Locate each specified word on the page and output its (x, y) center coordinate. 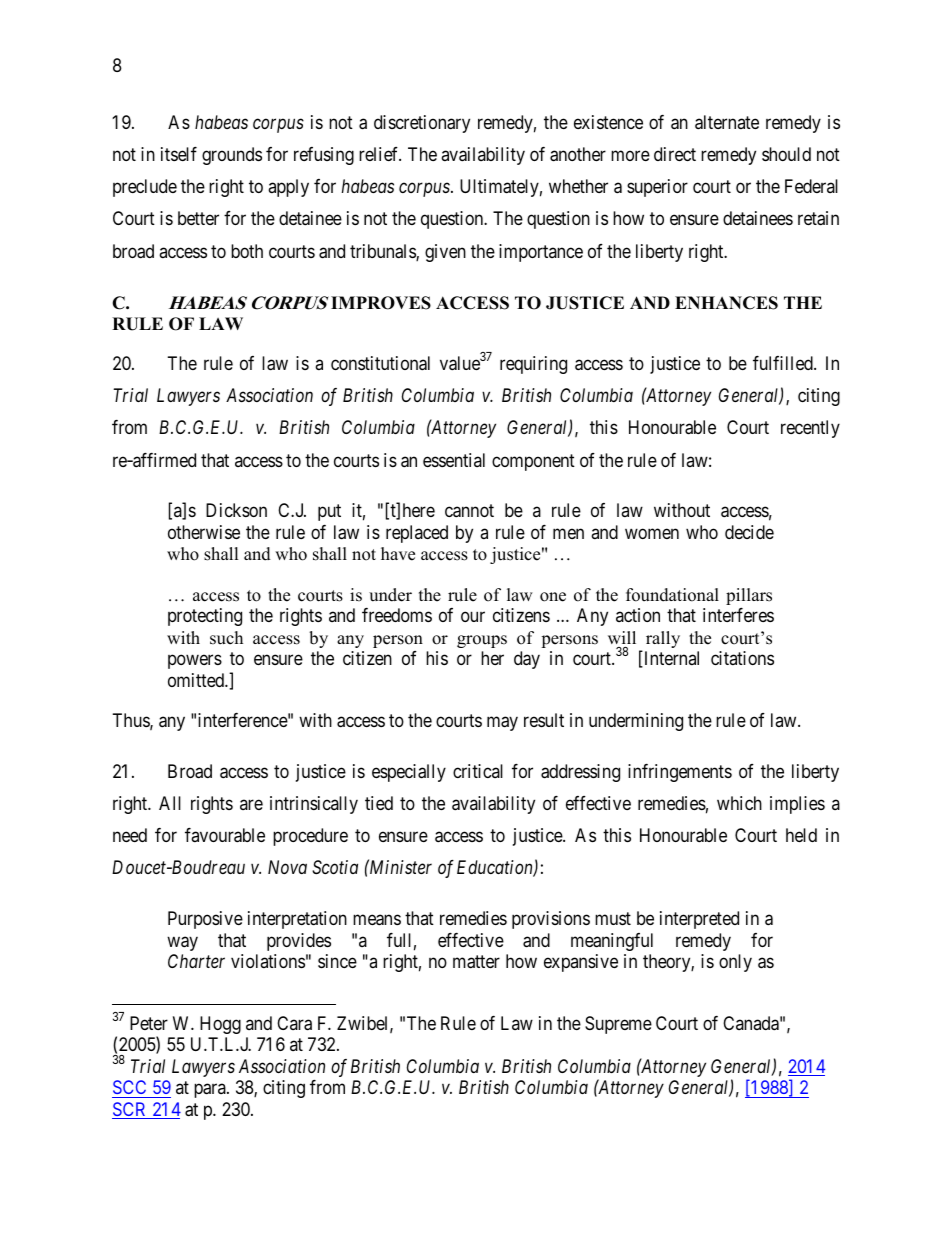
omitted (197, 680)
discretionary (422, 124)
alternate (727, 122)
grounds (232, 156)
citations (742, 658)
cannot (469, 511)
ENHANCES (726, 303)
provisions (551, 920)
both (247, 251)
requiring (533, 365)
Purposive (205, 920)
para (211, 1091)
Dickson (236, 510)
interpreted (699, 920)
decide (749, 532)
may (502, 723)
